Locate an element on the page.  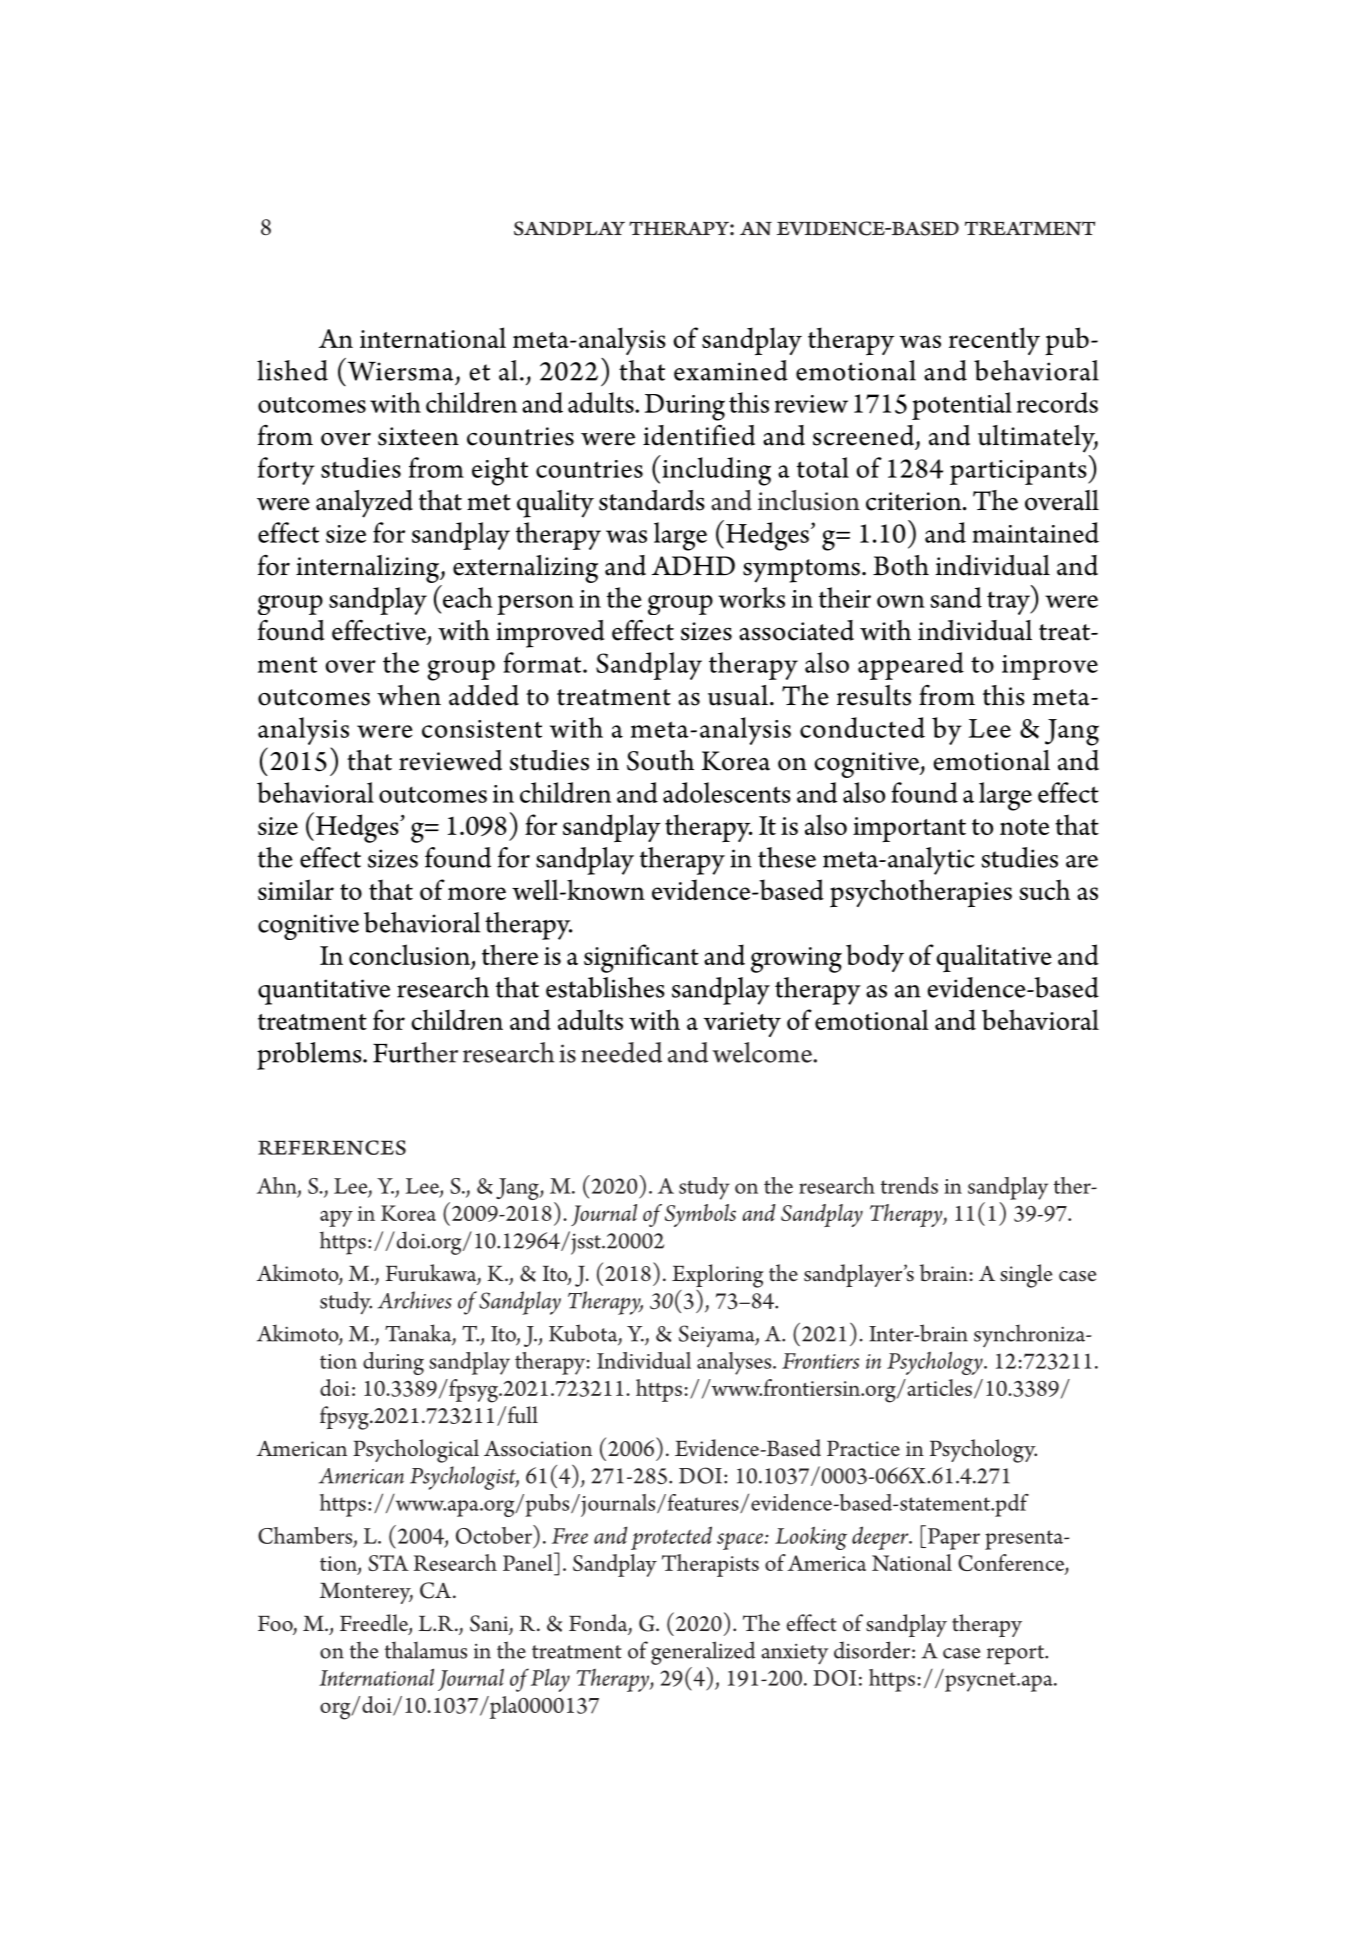
Exploring is located at coordinates (718, 1276).
